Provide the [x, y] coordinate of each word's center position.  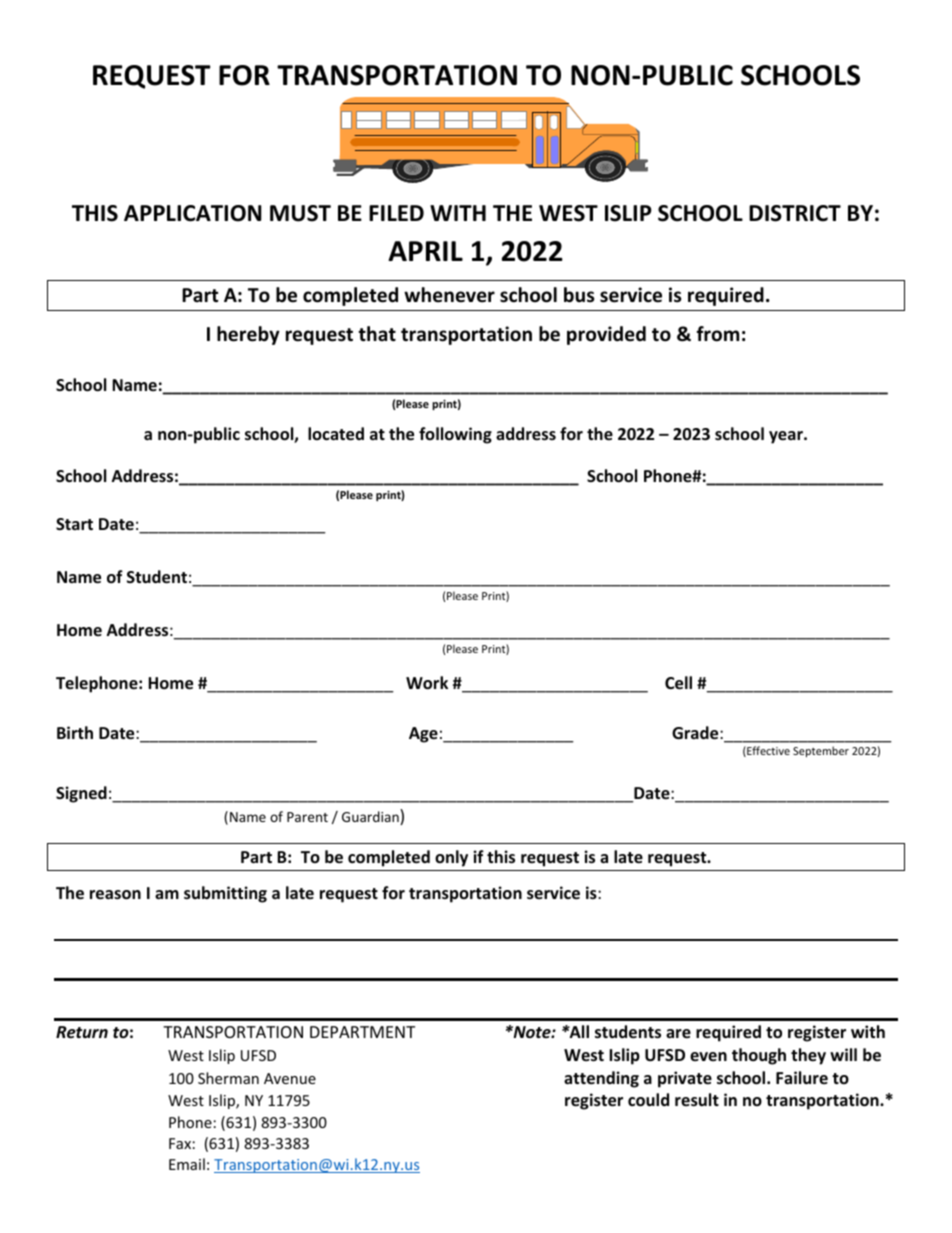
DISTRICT [795, 213]
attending [601, 1079]
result [697, 1100]
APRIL [425, 251]
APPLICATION [193, 213]
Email [187, 1164]
